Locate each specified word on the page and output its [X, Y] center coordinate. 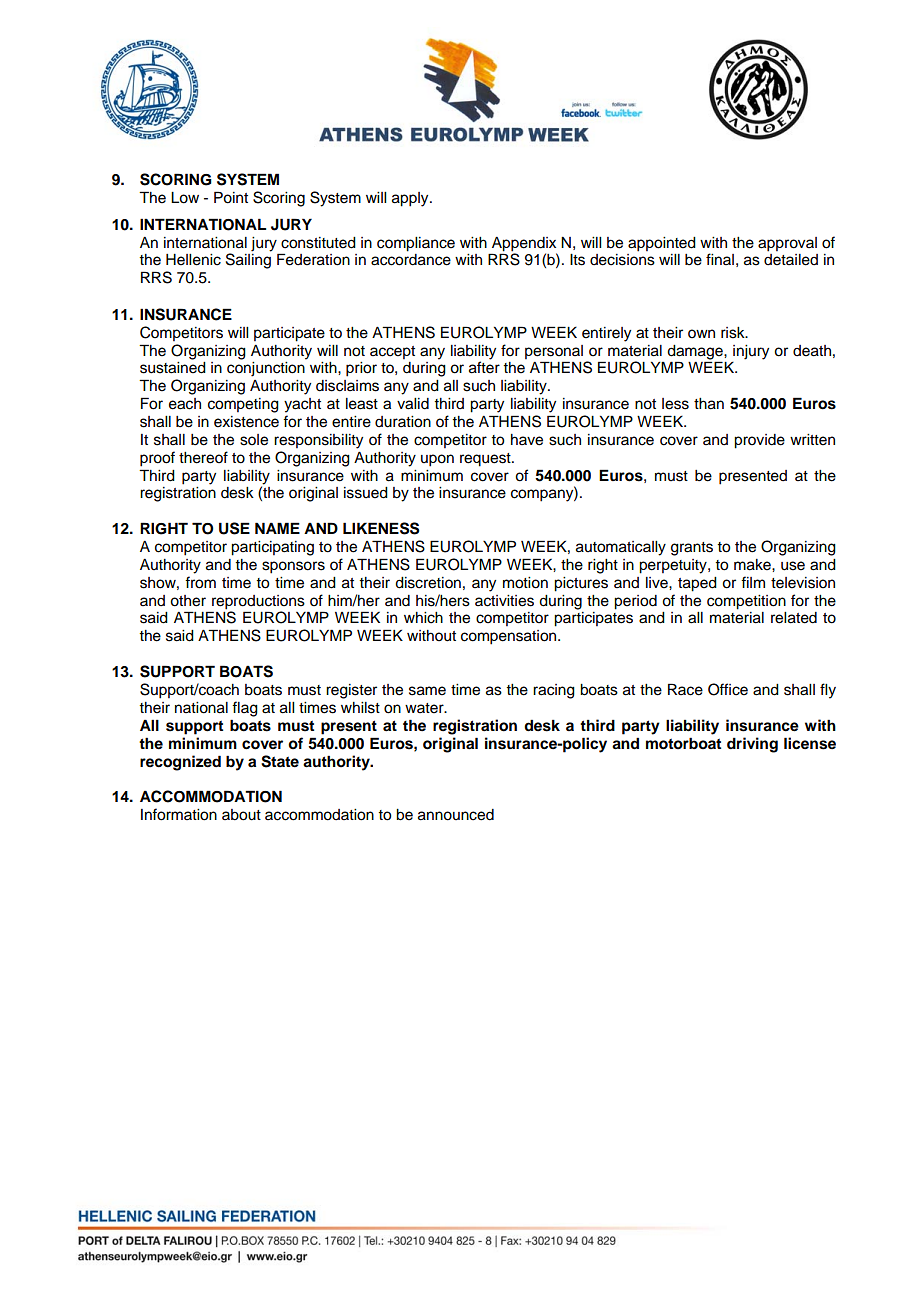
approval [787, 244]
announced [456, 815]
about [241, 815]
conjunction [266, 369]
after [484, 367]
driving [752, 745]
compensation [510, 637]
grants [692, 549]
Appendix [524, 244]
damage [696, 352]
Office [728, 689]
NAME [277, 528]
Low [185, 198]
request [486, 460]
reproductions [258, 602]
